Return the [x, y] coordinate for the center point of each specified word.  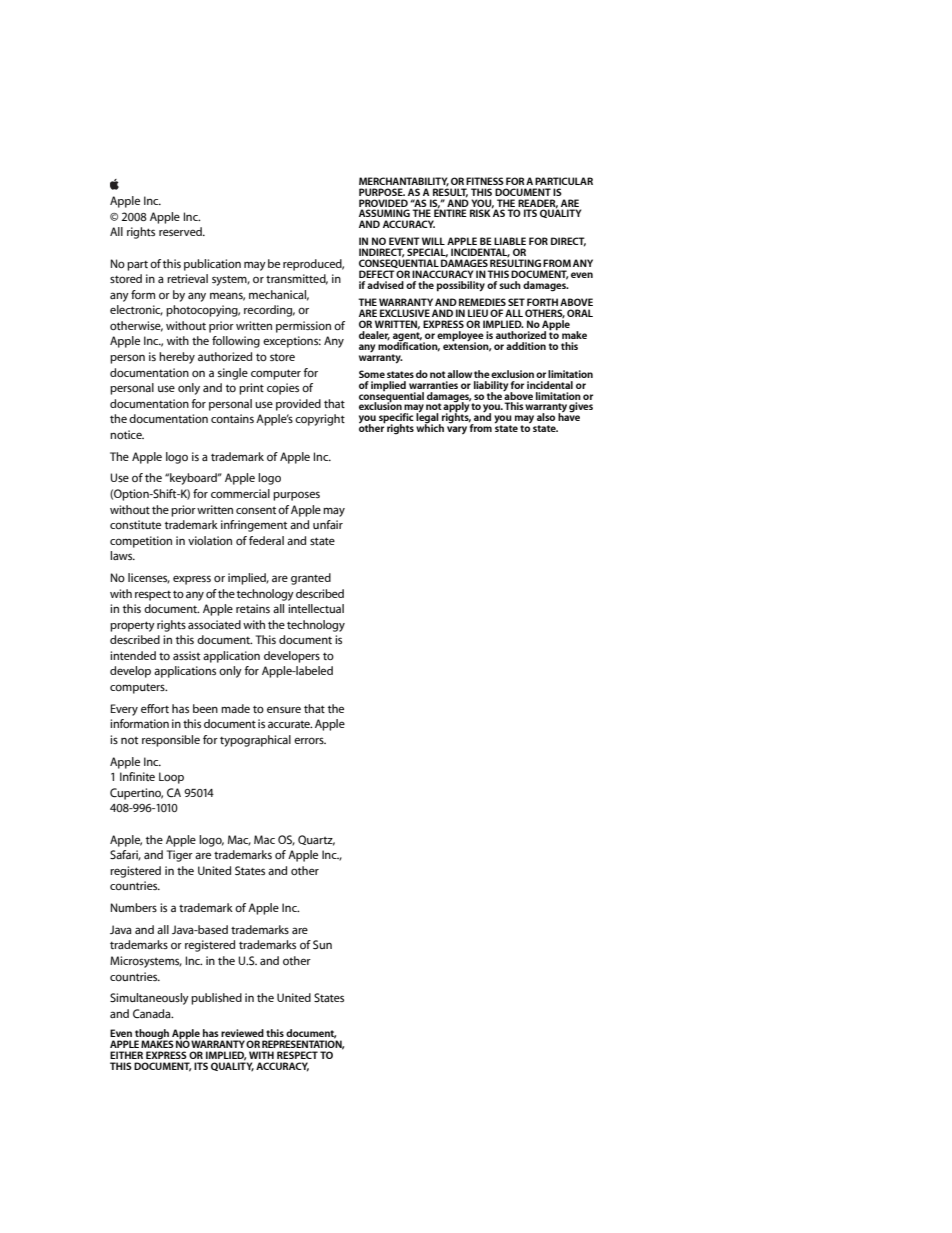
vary [457, 430]
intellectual [316, 608]
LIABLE [510, 241]
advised [385, 285]
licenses [149, 578]
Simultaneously [149, 999]
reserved [181, 231]
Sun [322, 944]
